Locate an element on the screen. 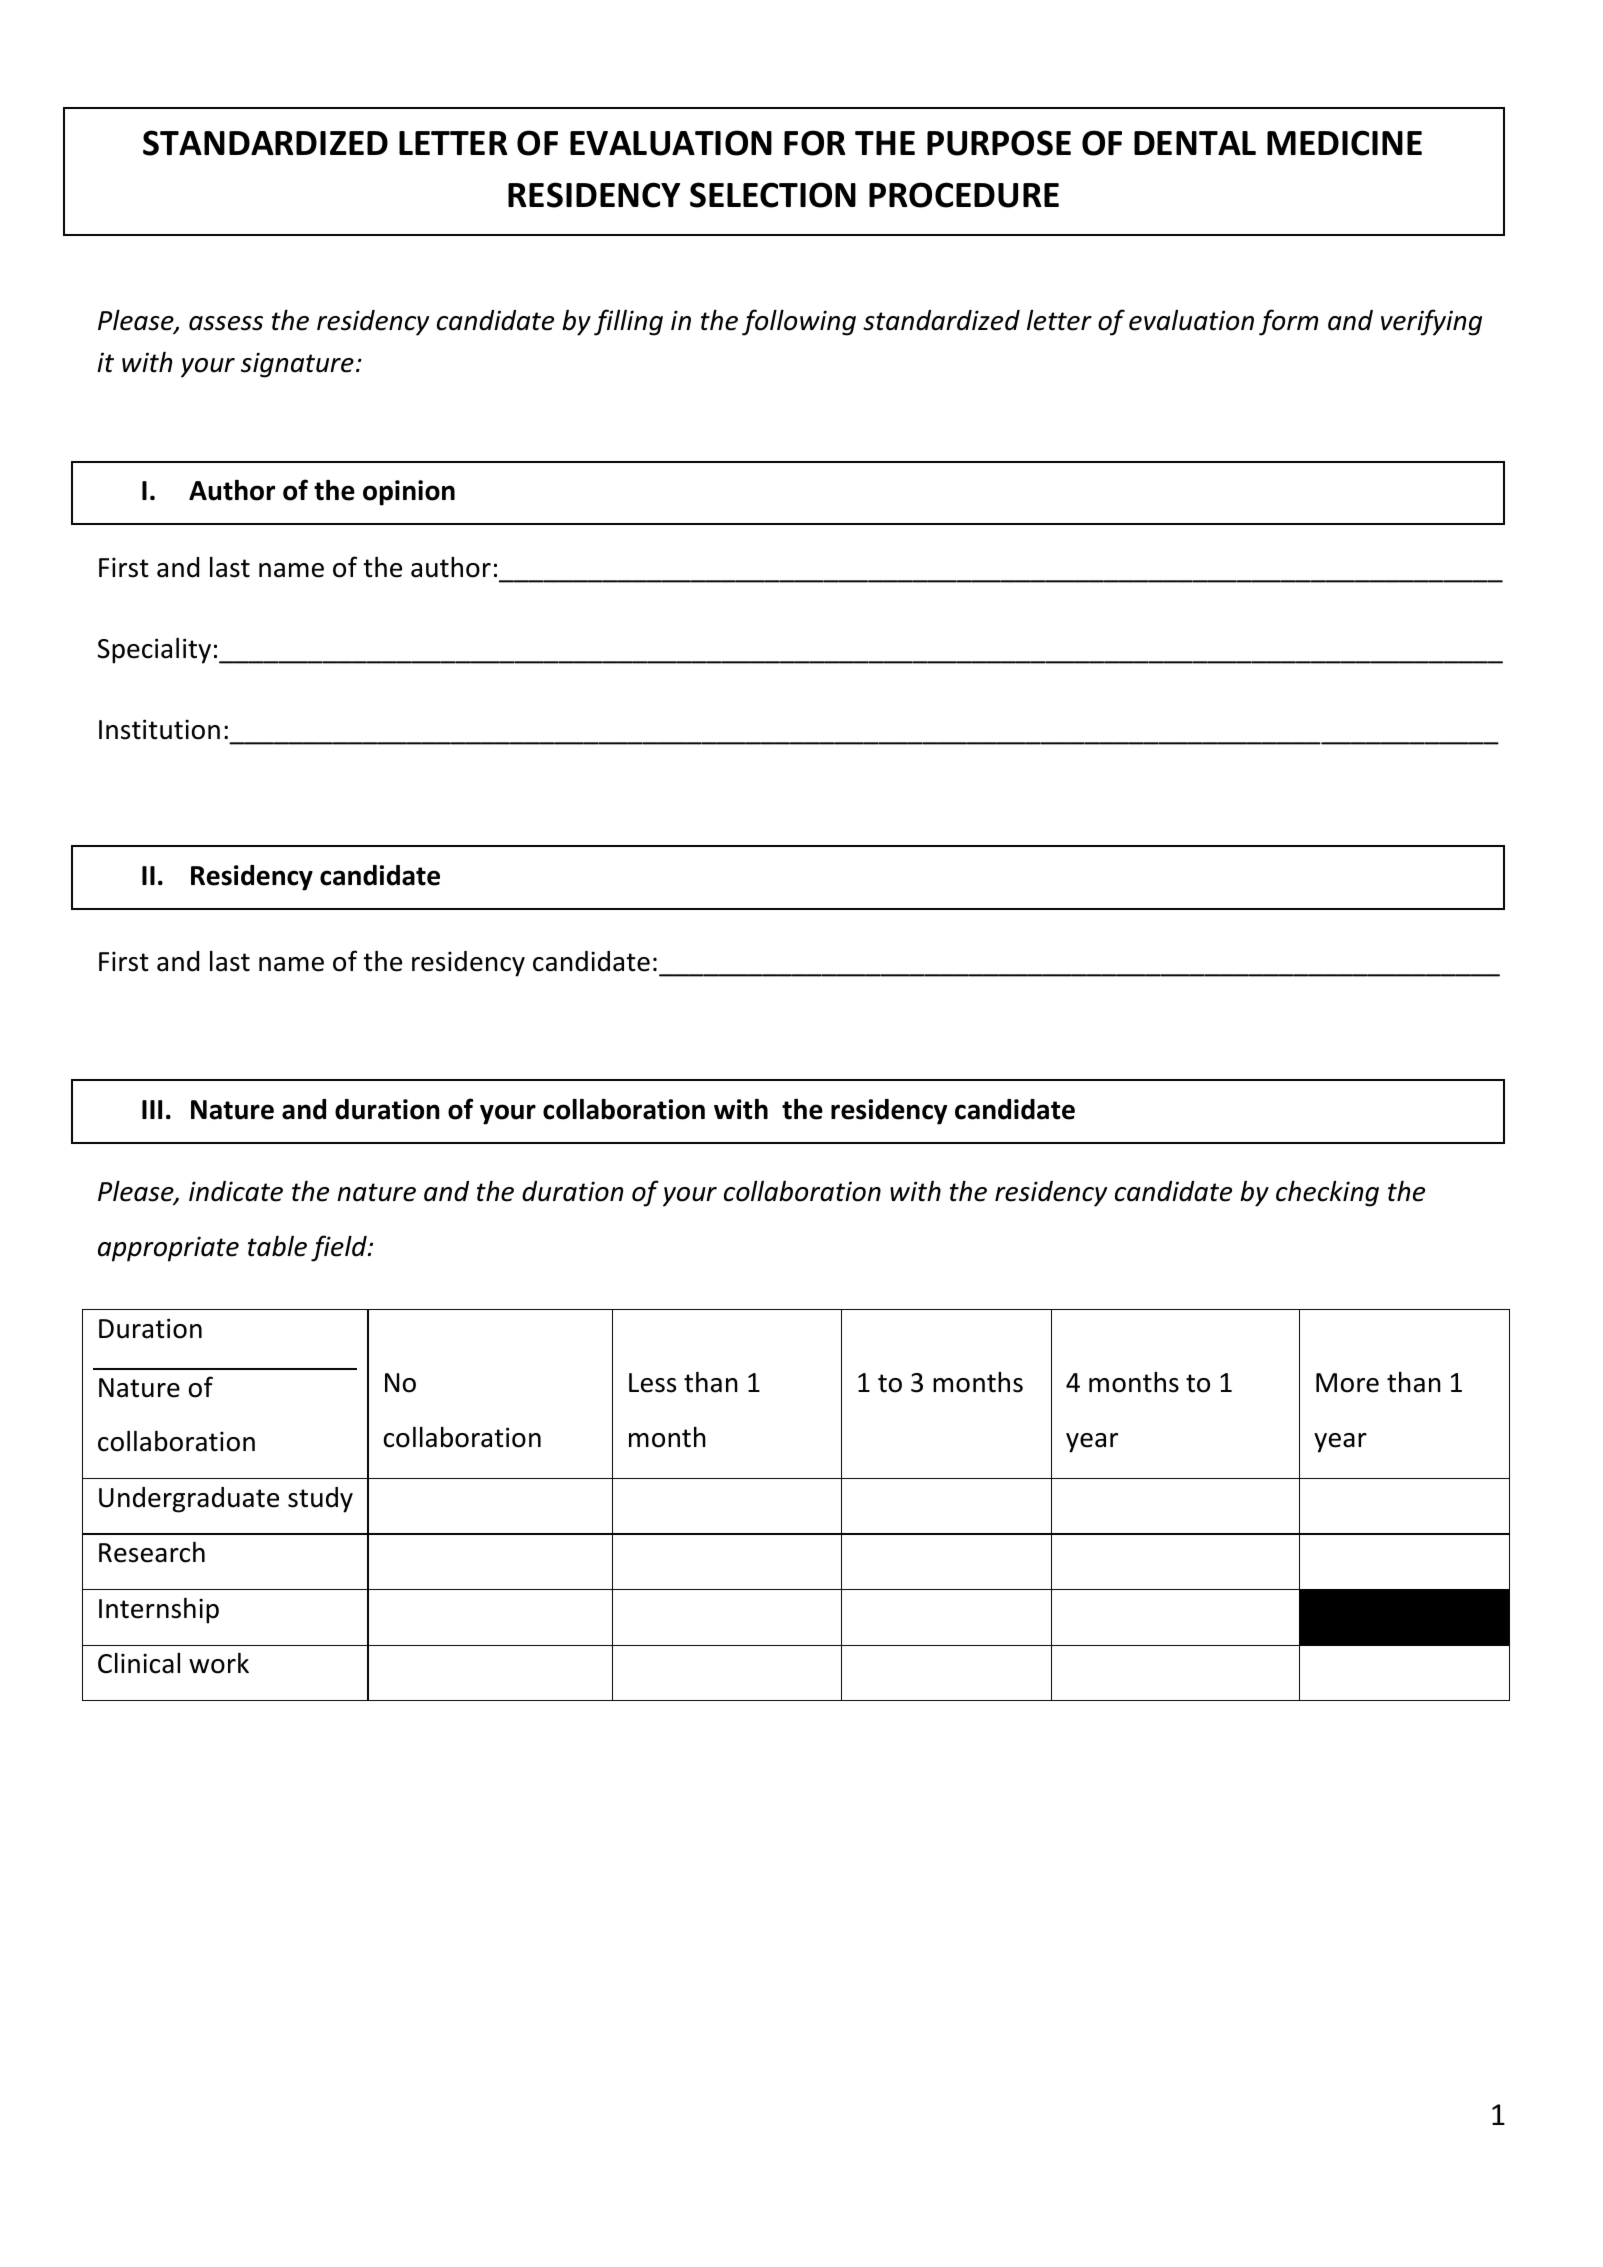 The width and height of the screenshot is (1603, 2267). form is located at coordinates (1288, 322).
